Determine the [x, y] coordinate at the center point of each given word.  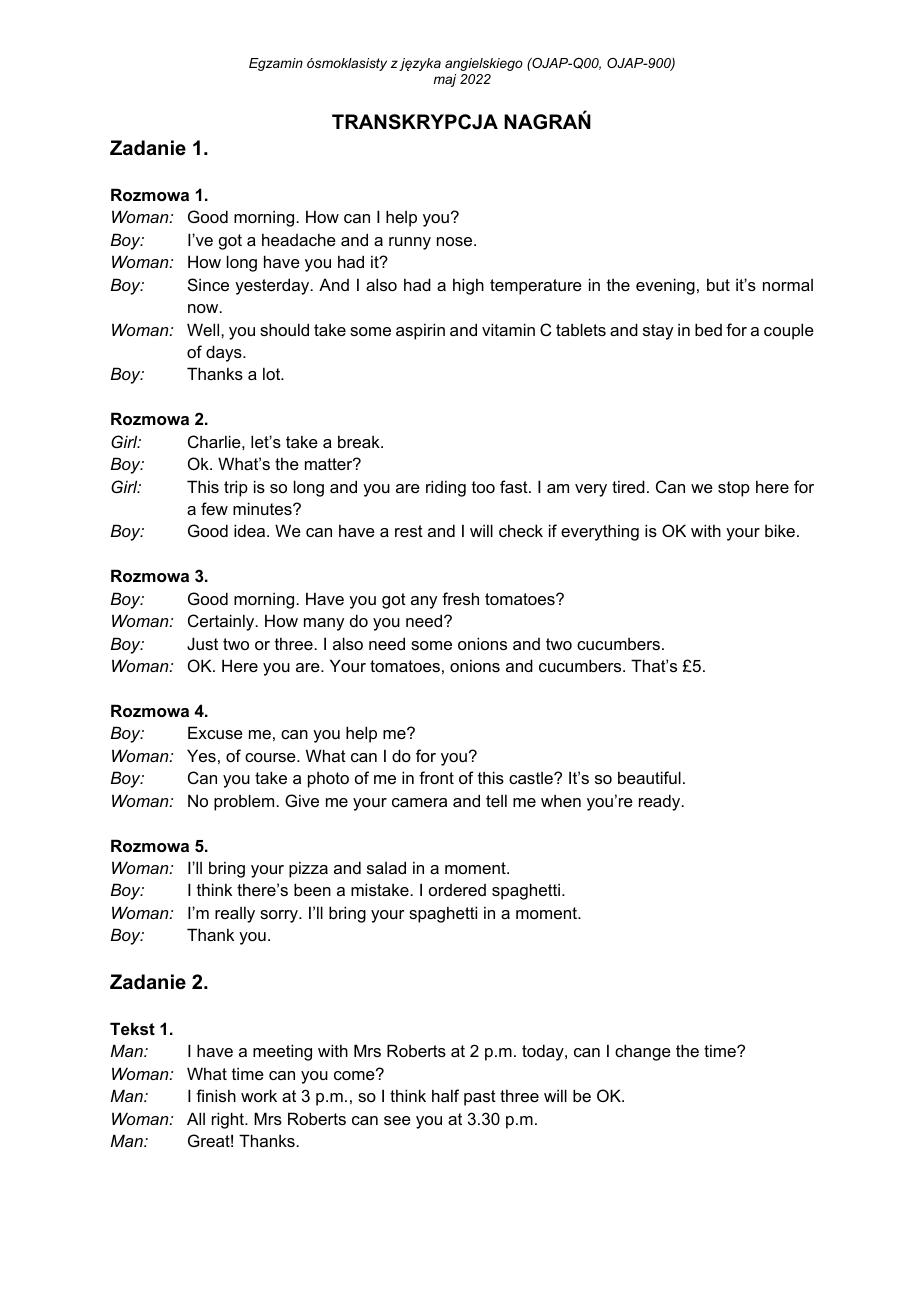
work [259, 1095]
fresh [460, 598]
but [718, 284]
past [480, 1098]
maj [444, 80]
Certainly [222, 622]
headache [299, 239]
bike [780, 530]
